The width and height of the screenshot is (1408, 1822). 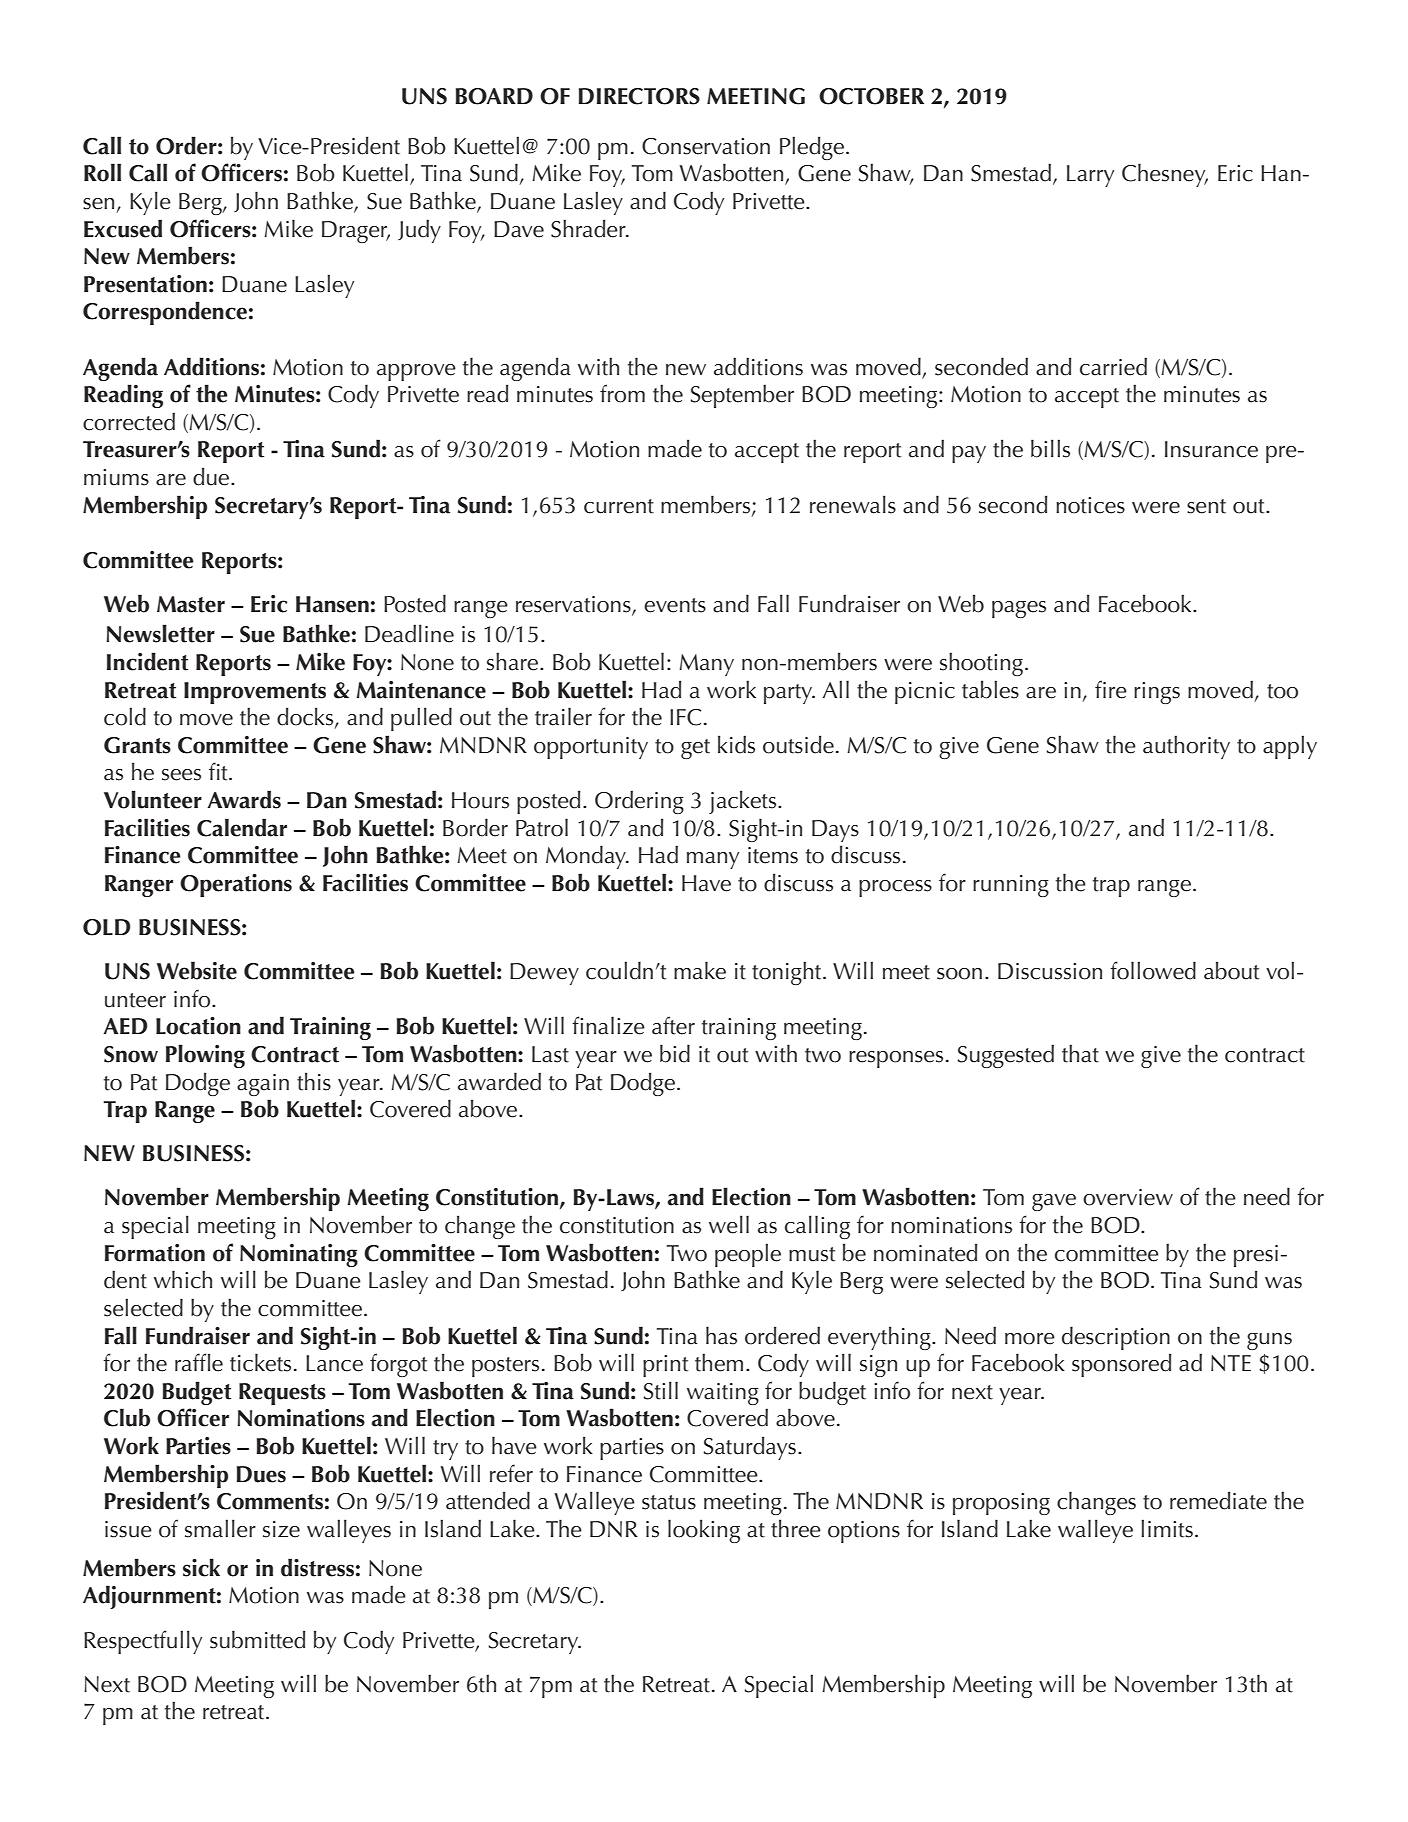 What do you see at coordinates (704, 1531) in the screenshot?
I see `looking` at bounding box center [704, 1531].
